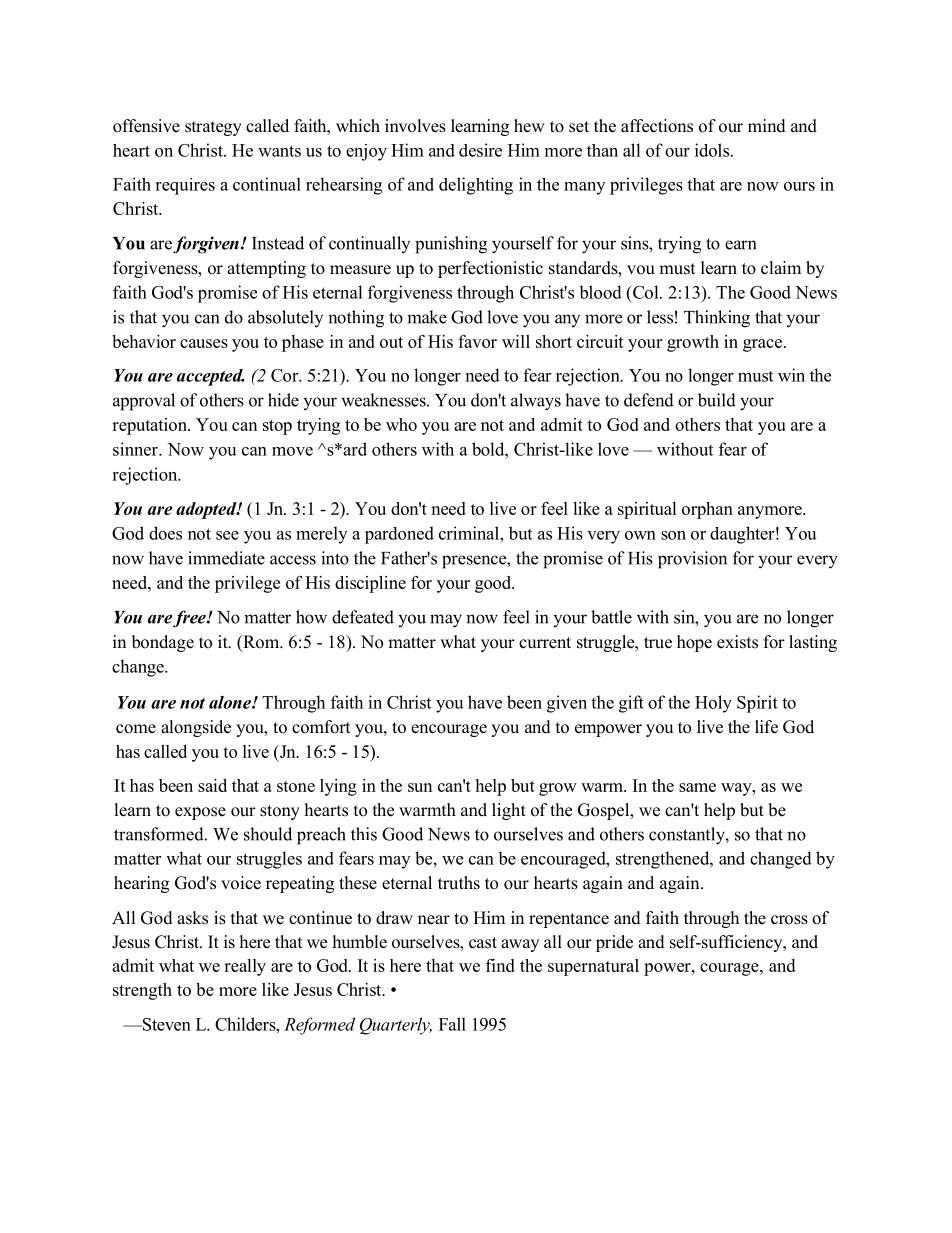 The height and width of the screenshot is (1233, 952). I want to click on pardoned, so click(399, 535).
